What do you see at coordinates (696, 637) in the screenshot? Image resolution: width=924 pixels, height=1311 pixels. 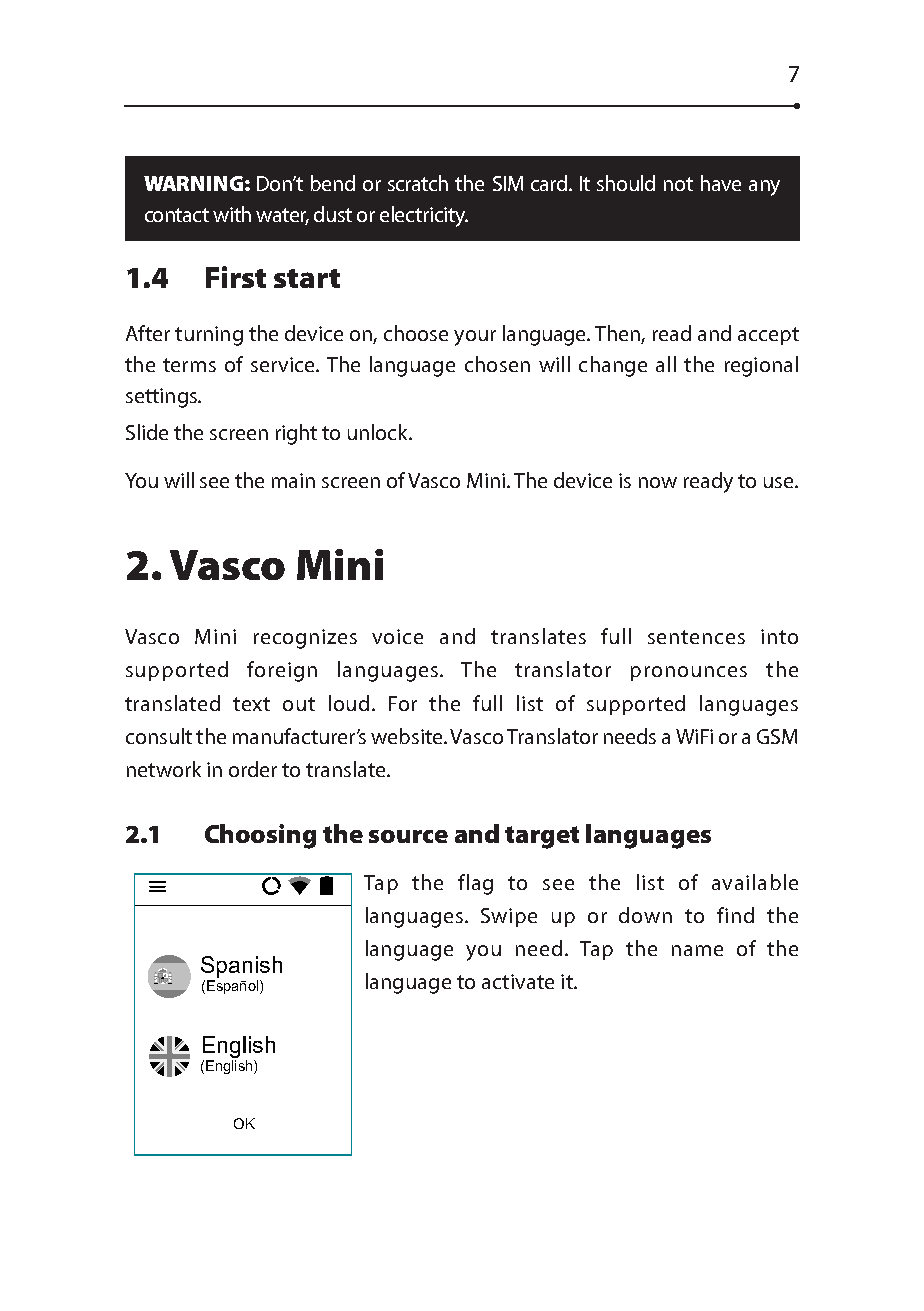 I see `sentences` at bounding box center [696, 637].
